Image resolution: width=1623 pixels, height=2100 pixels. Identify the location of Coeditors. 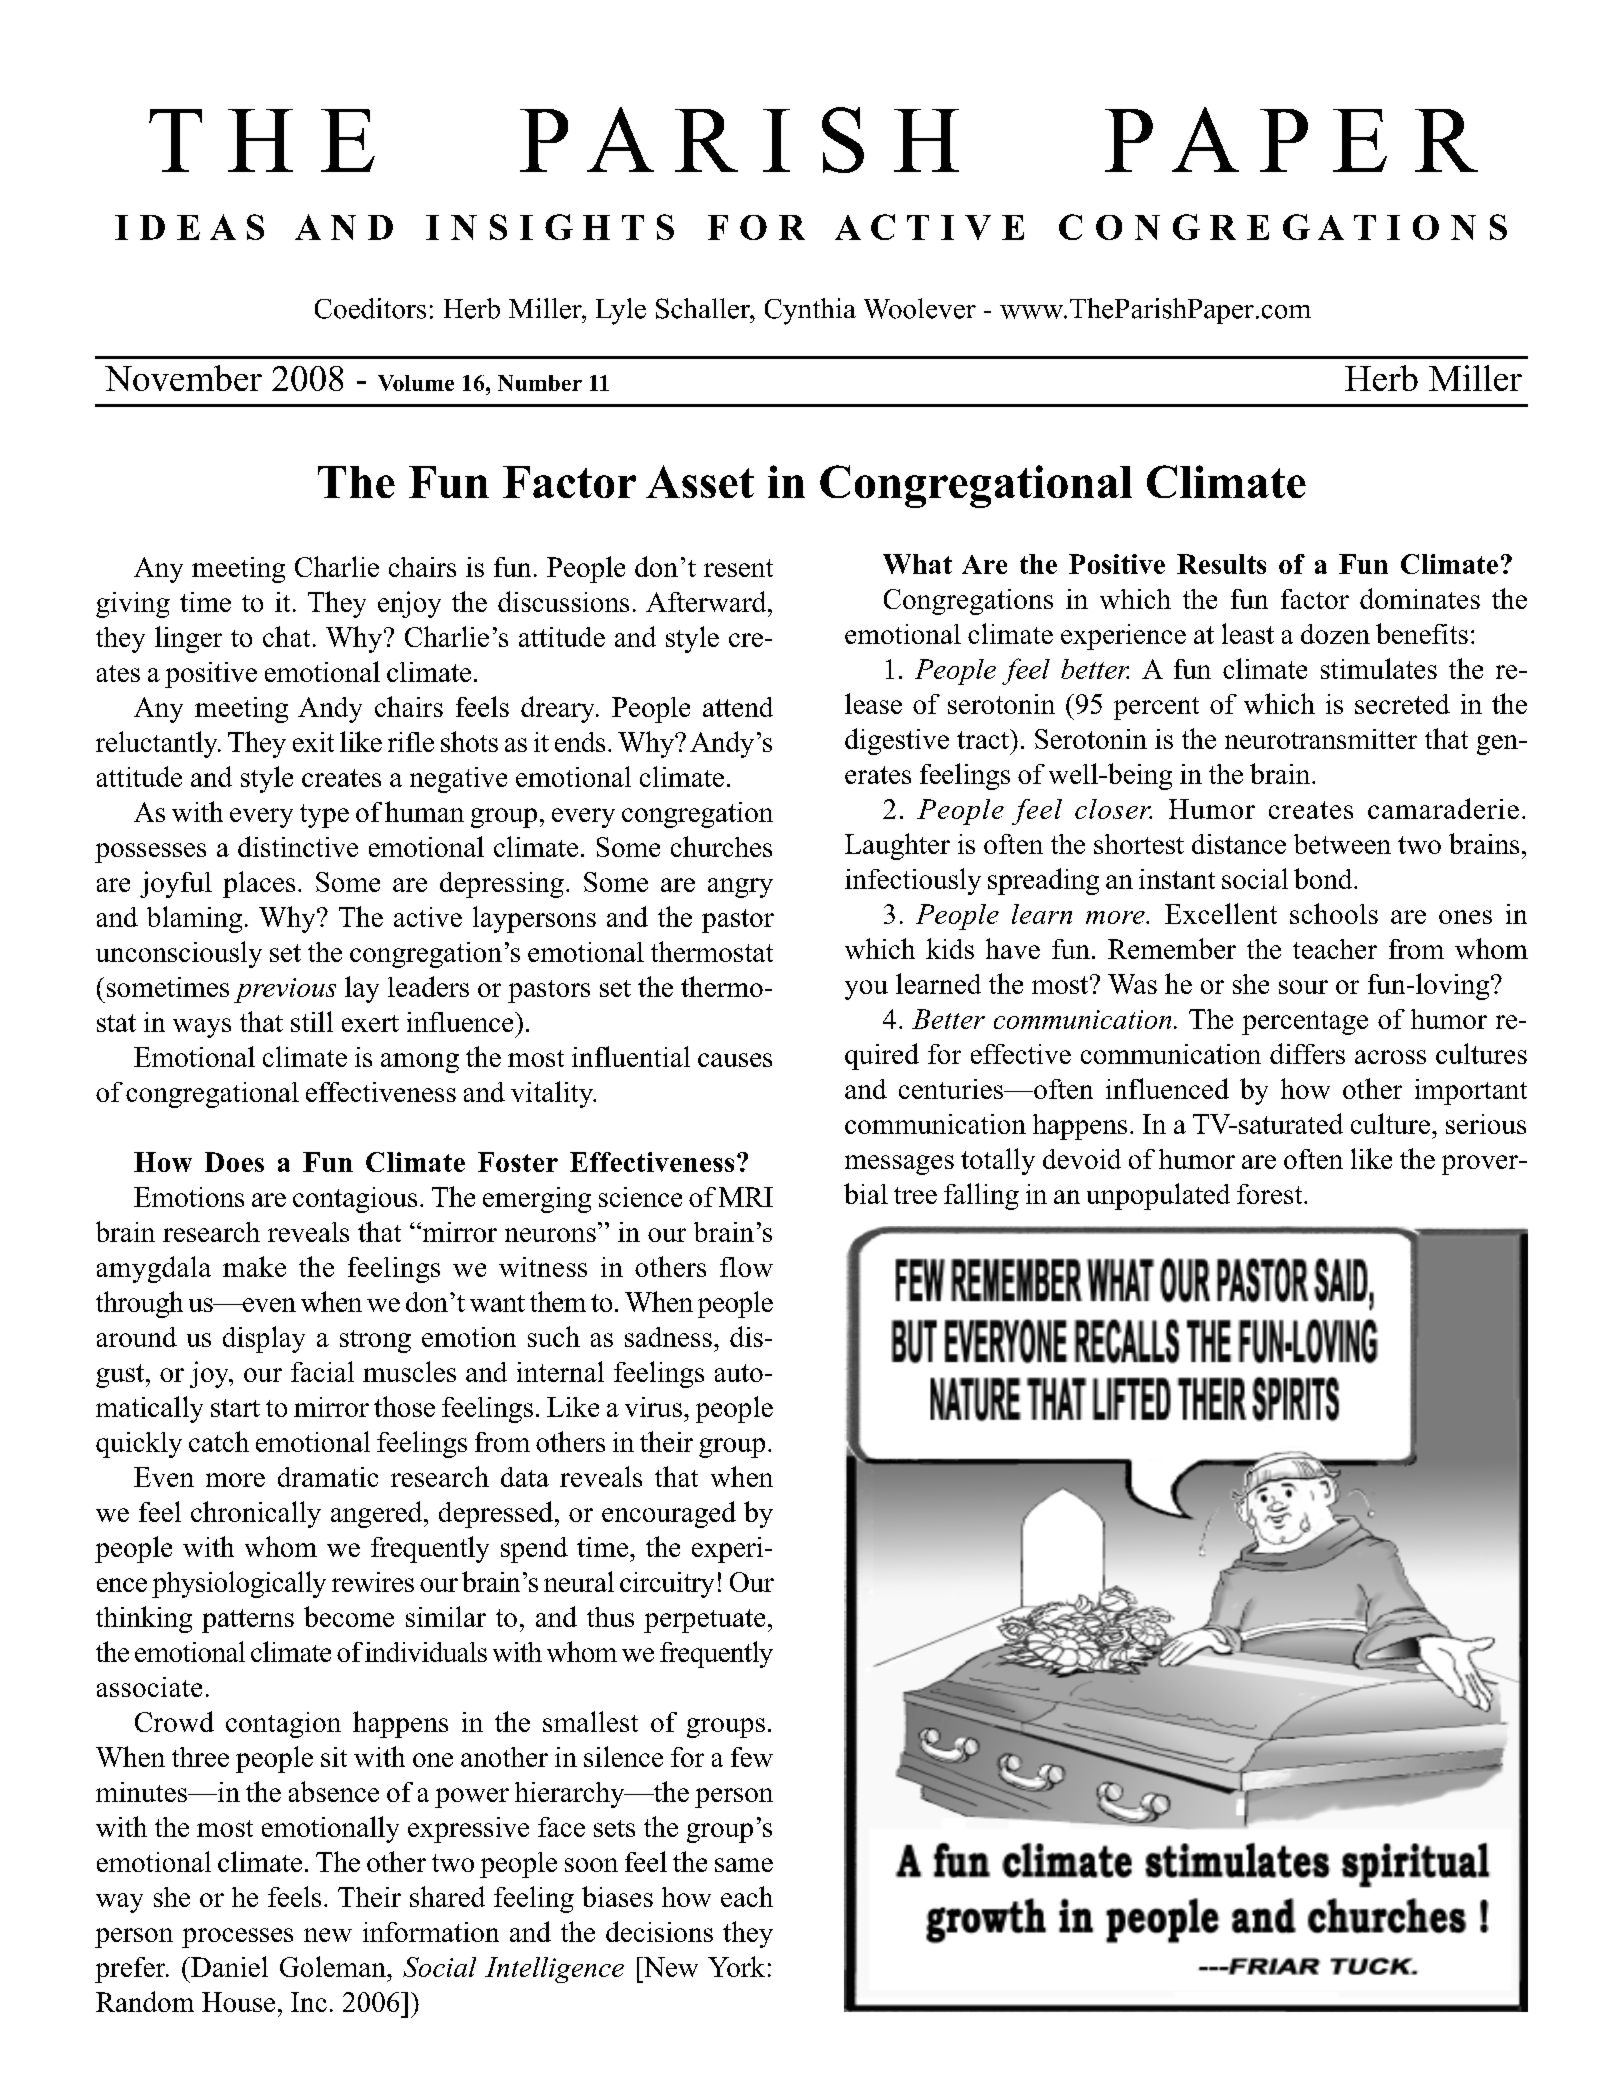
(370, 308).
